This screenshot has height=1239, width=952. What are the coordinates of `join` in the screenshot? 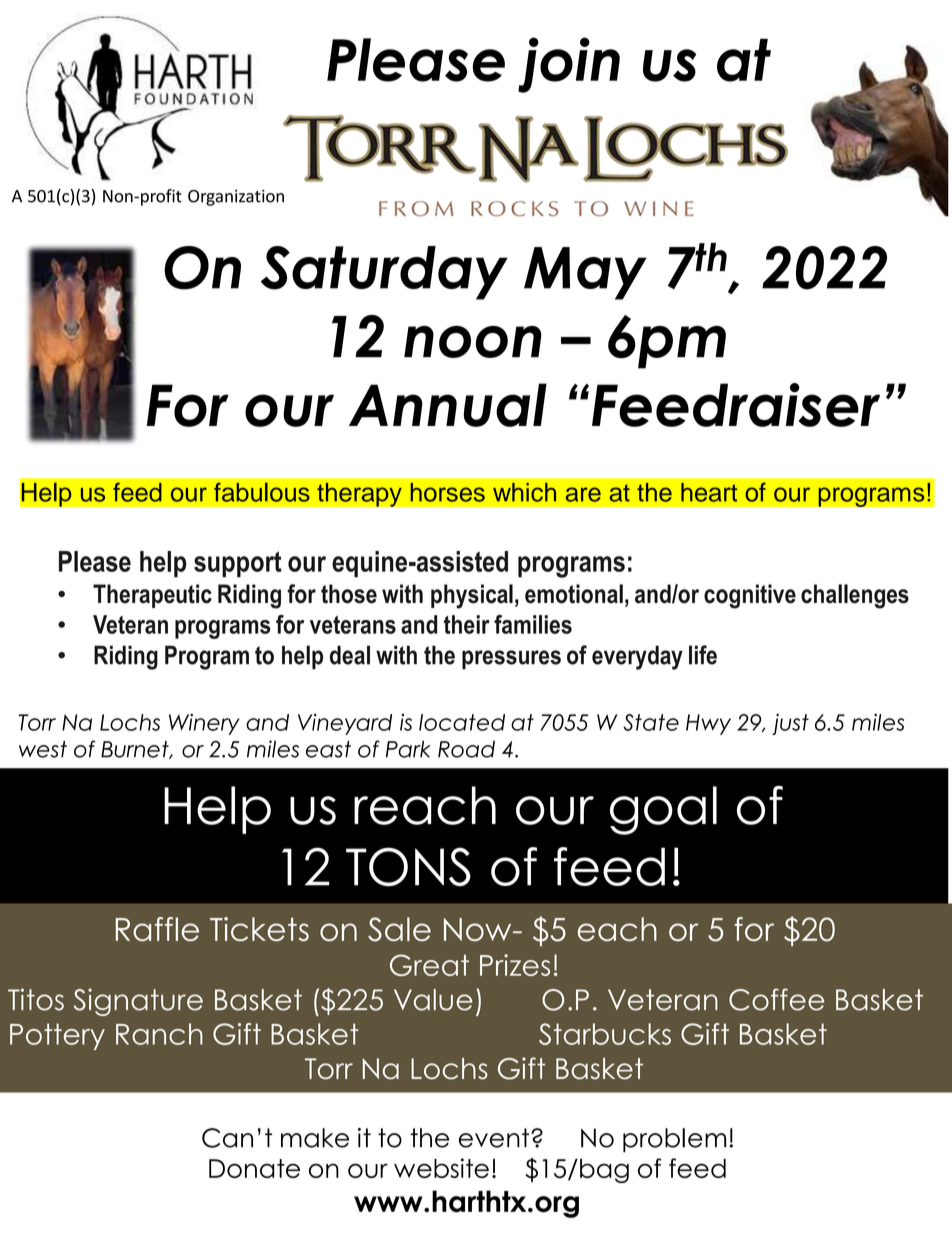 It's located at (569, 65).
